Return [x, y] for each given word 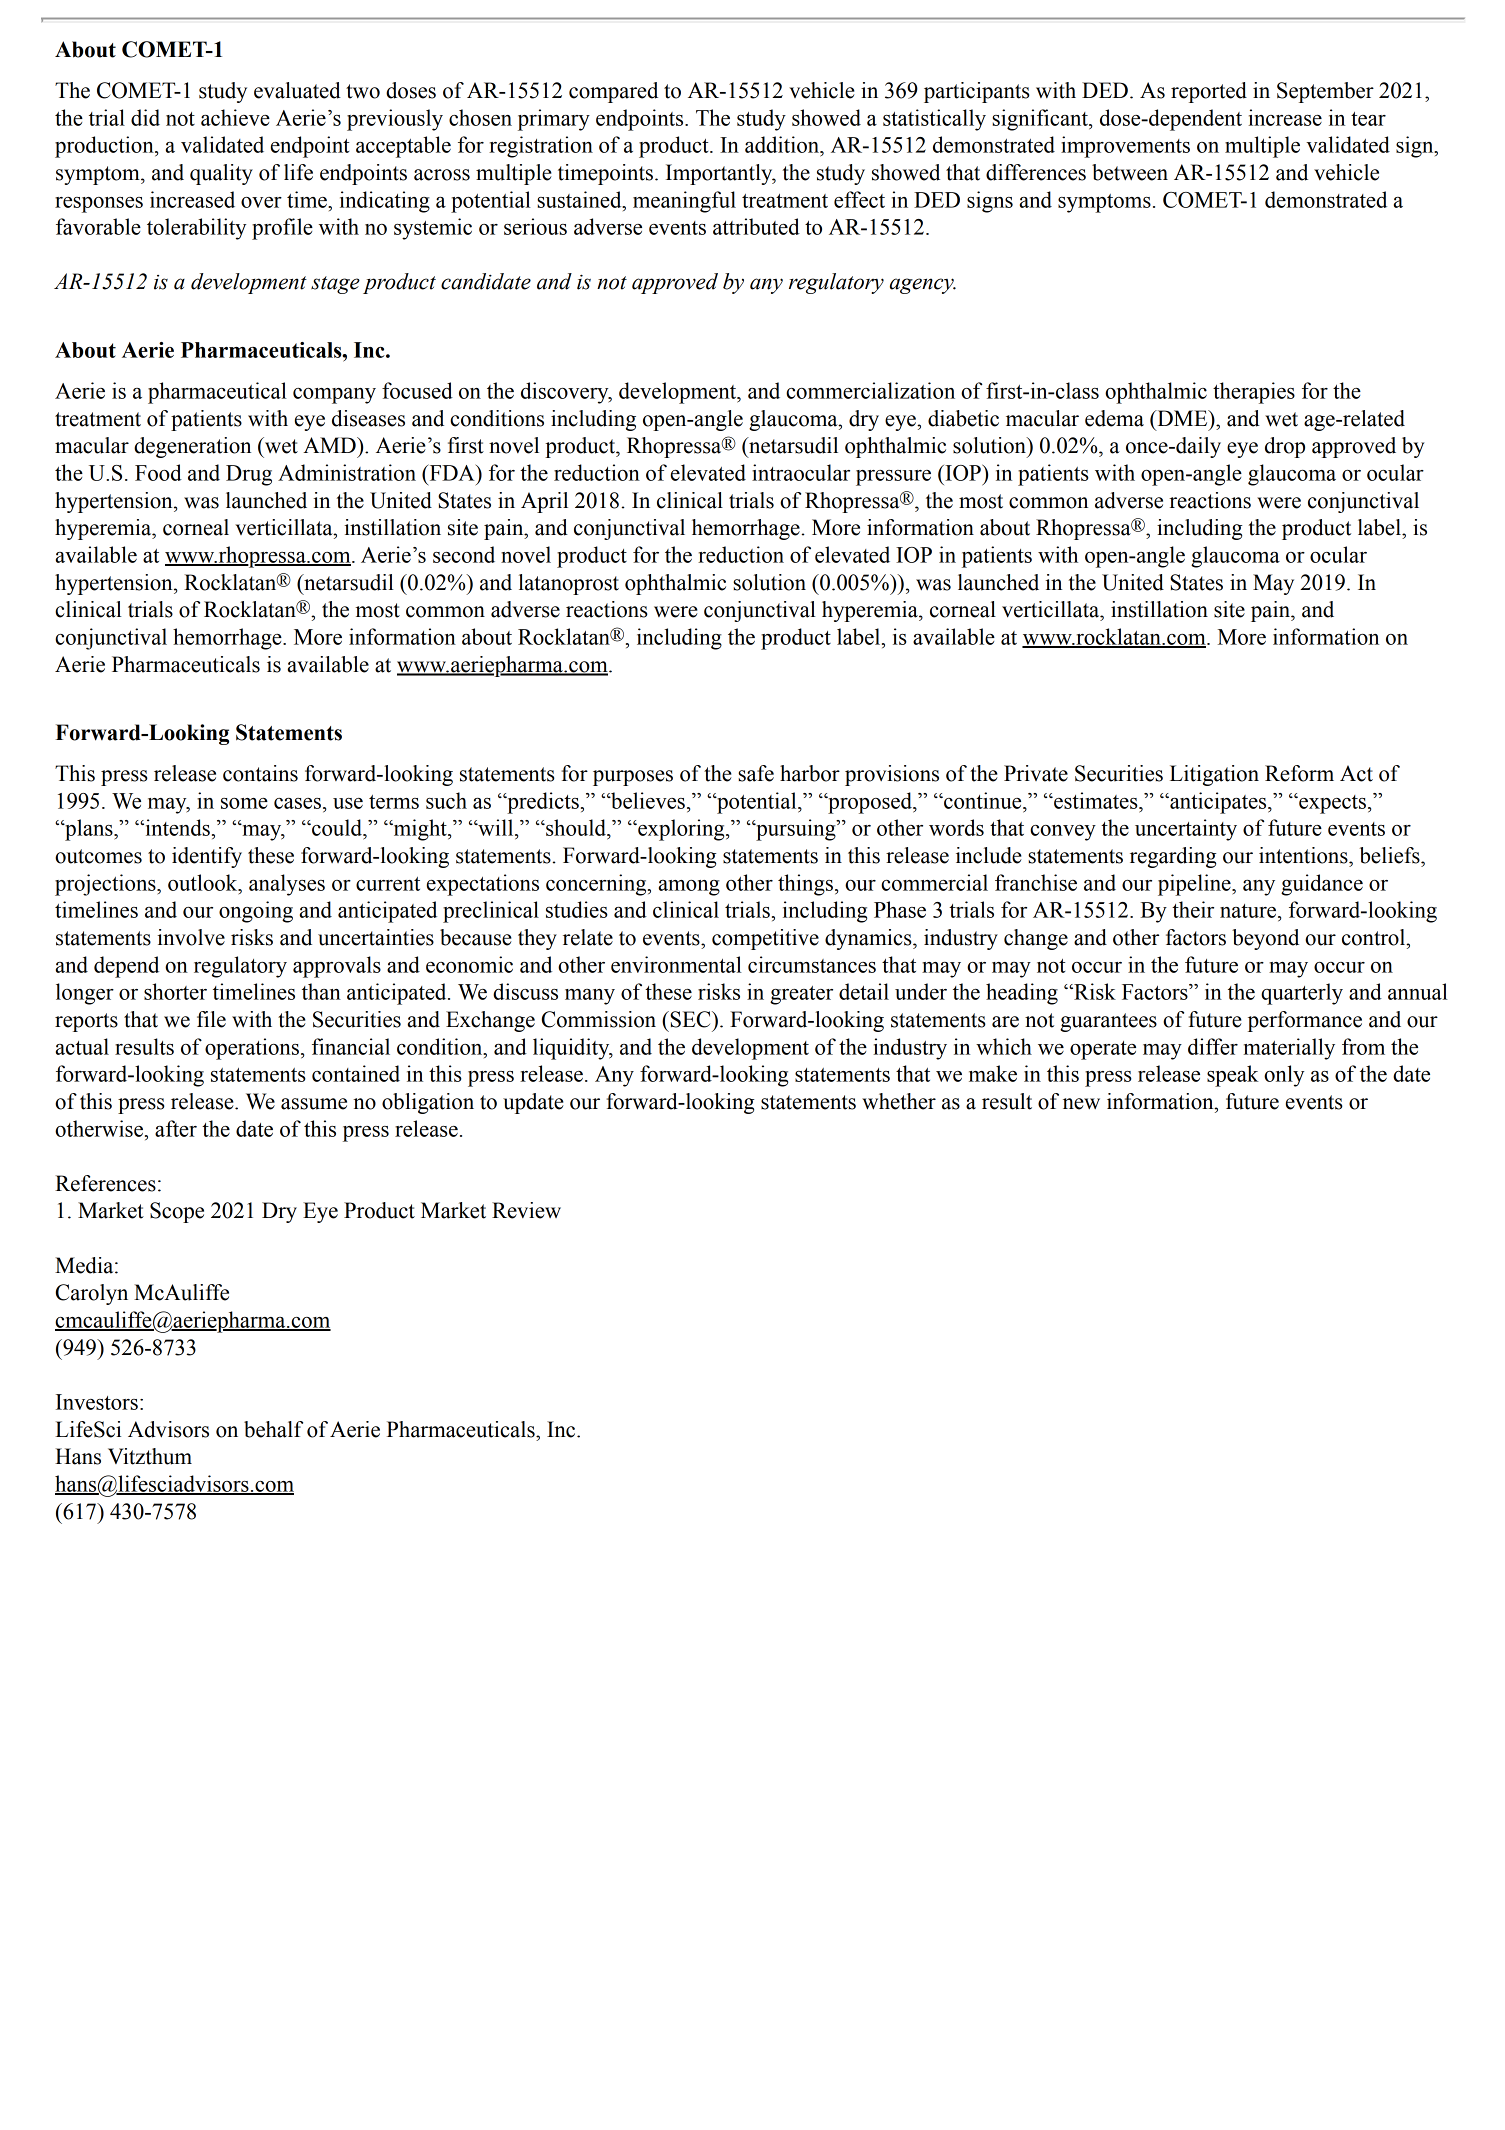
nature [1249, 911]
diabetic [963, 418]
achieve [235, 117]
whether [899, 1101]
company [334, 396]
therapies [1254, 393]
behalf [273, 1429]
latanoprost [569, 584]
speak [1233, 1076]
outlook [204, 882]
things [805, 885]
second [464, 554]
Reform [1299, 773]
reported [1209, 92]
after [176, 1128]
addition [783, 144]
